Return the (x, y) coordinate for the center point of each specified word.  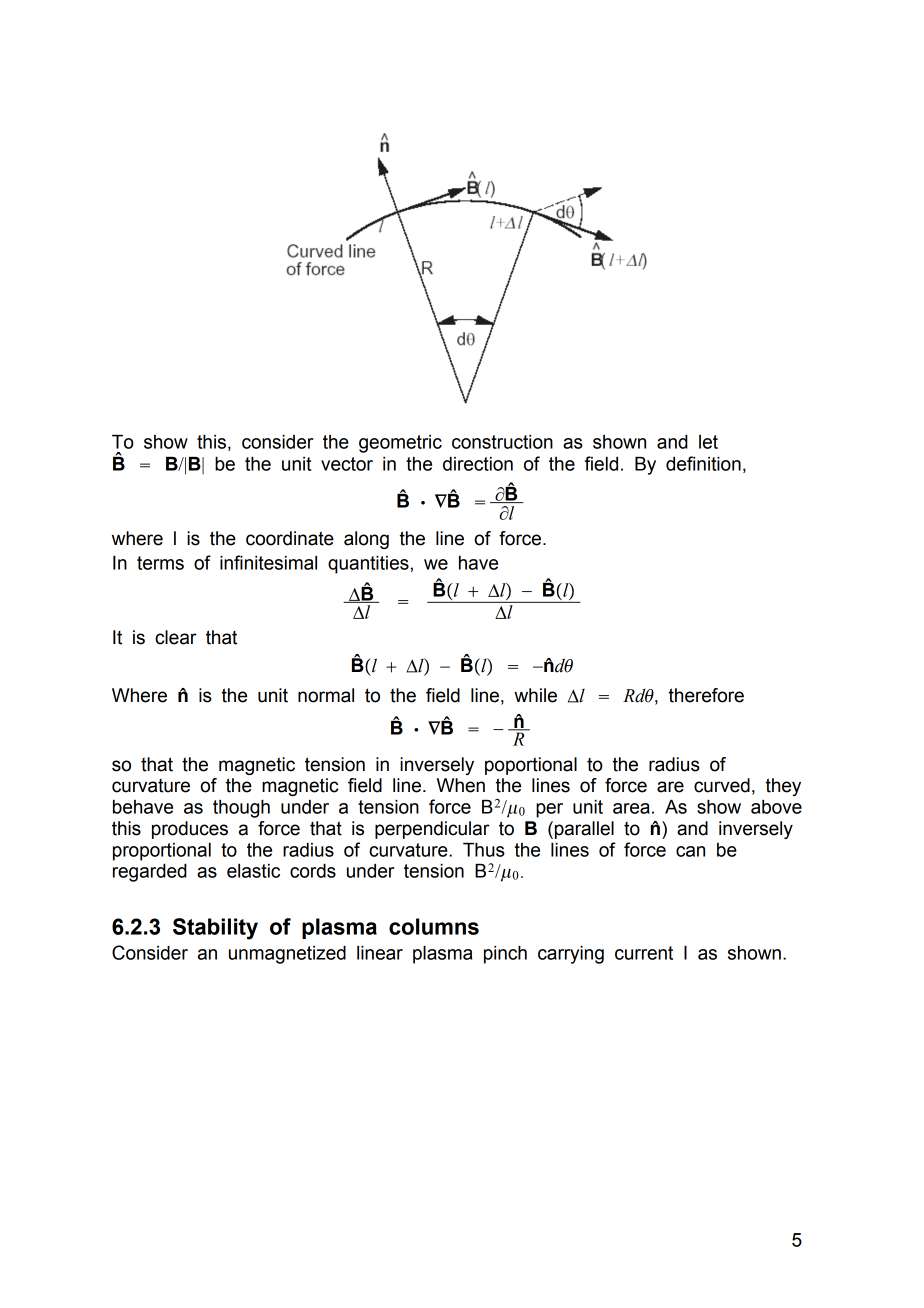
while (535, 695)
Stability (215, 929)
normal (326, 695)
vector (347, 464)
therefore (706, 695)
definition (703, 463)
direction (478, 464)
